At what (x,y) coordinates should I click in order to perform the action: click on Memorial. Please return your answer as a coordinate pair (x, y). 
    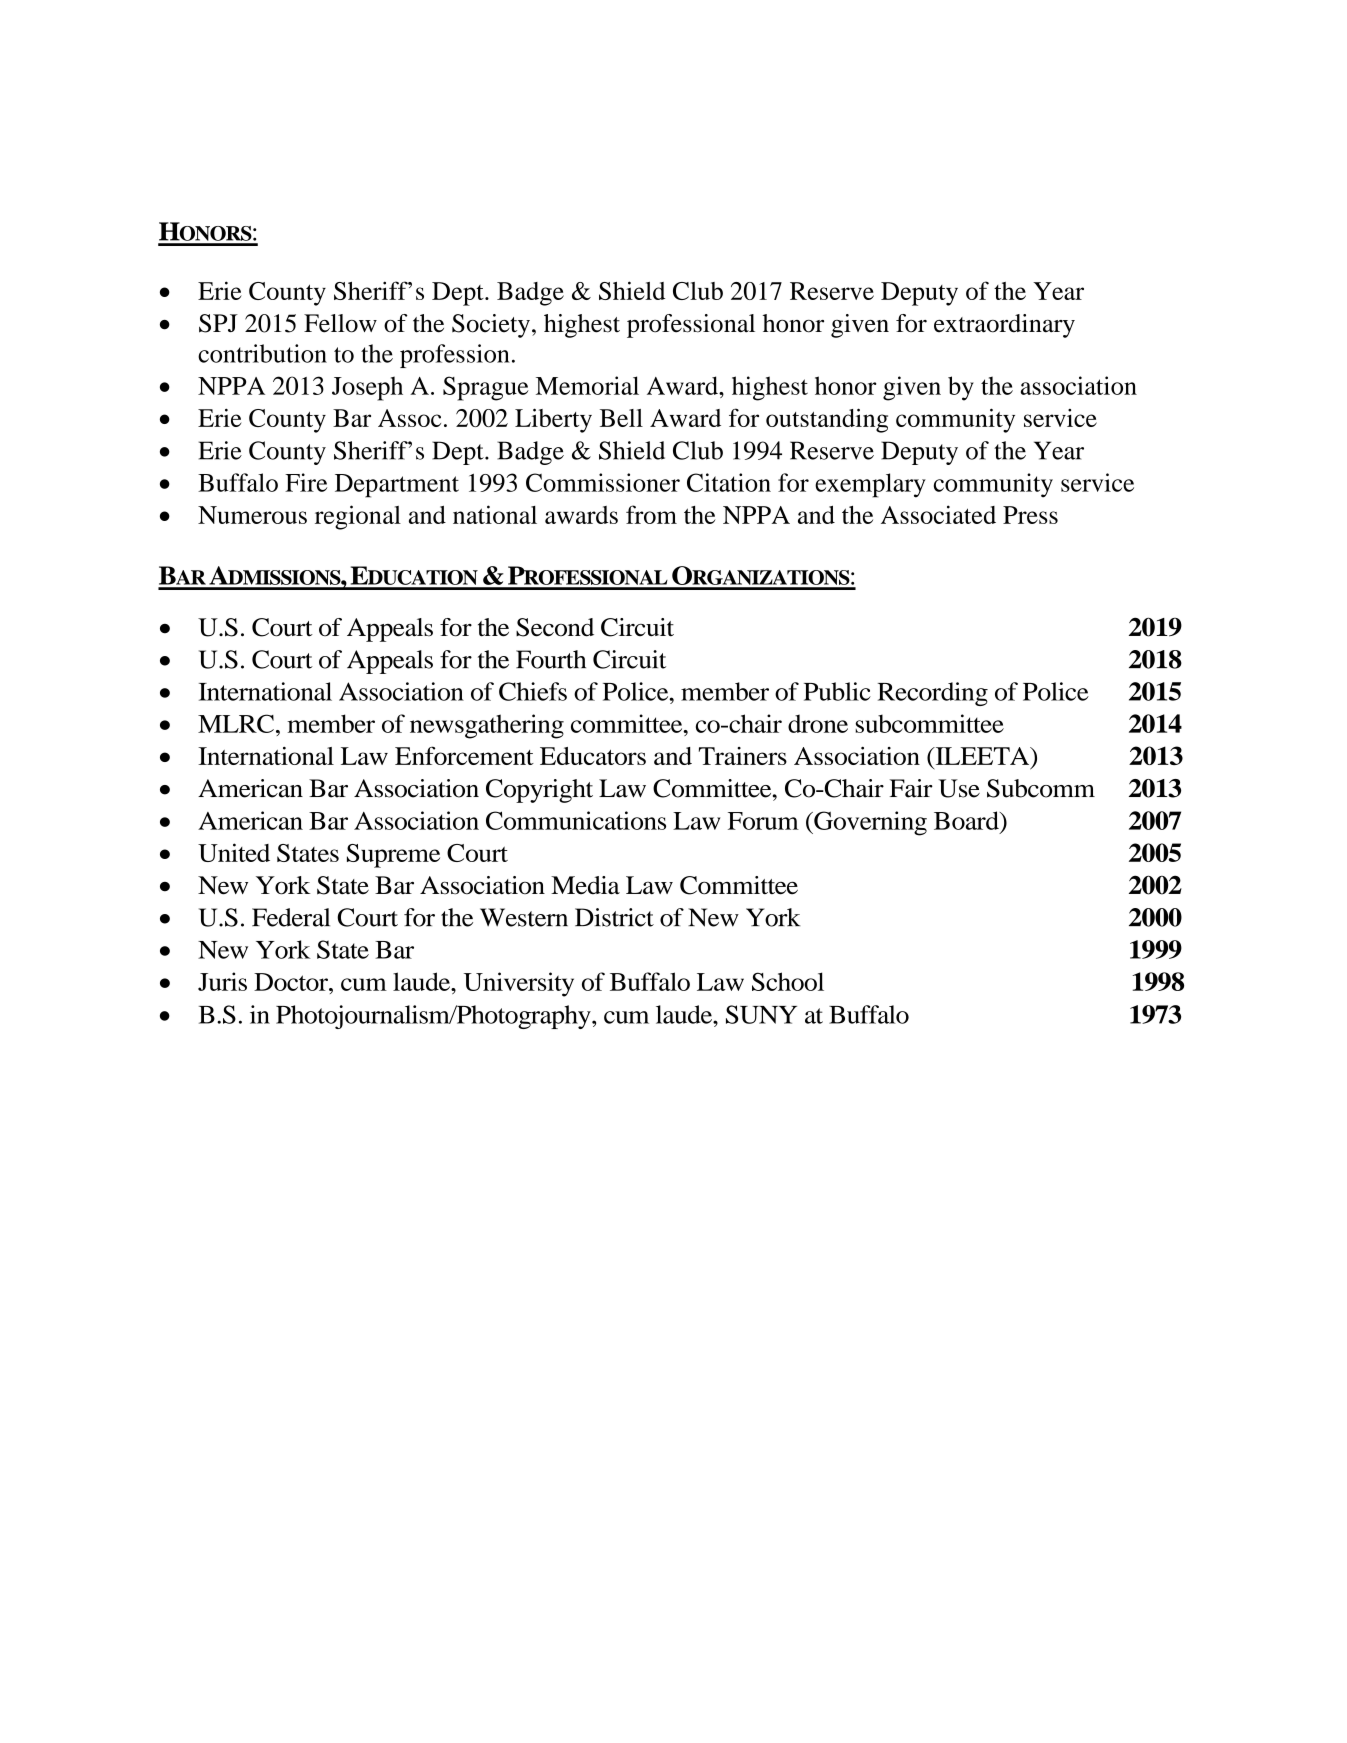
    Looking at the image, I should click on (587, 385).
